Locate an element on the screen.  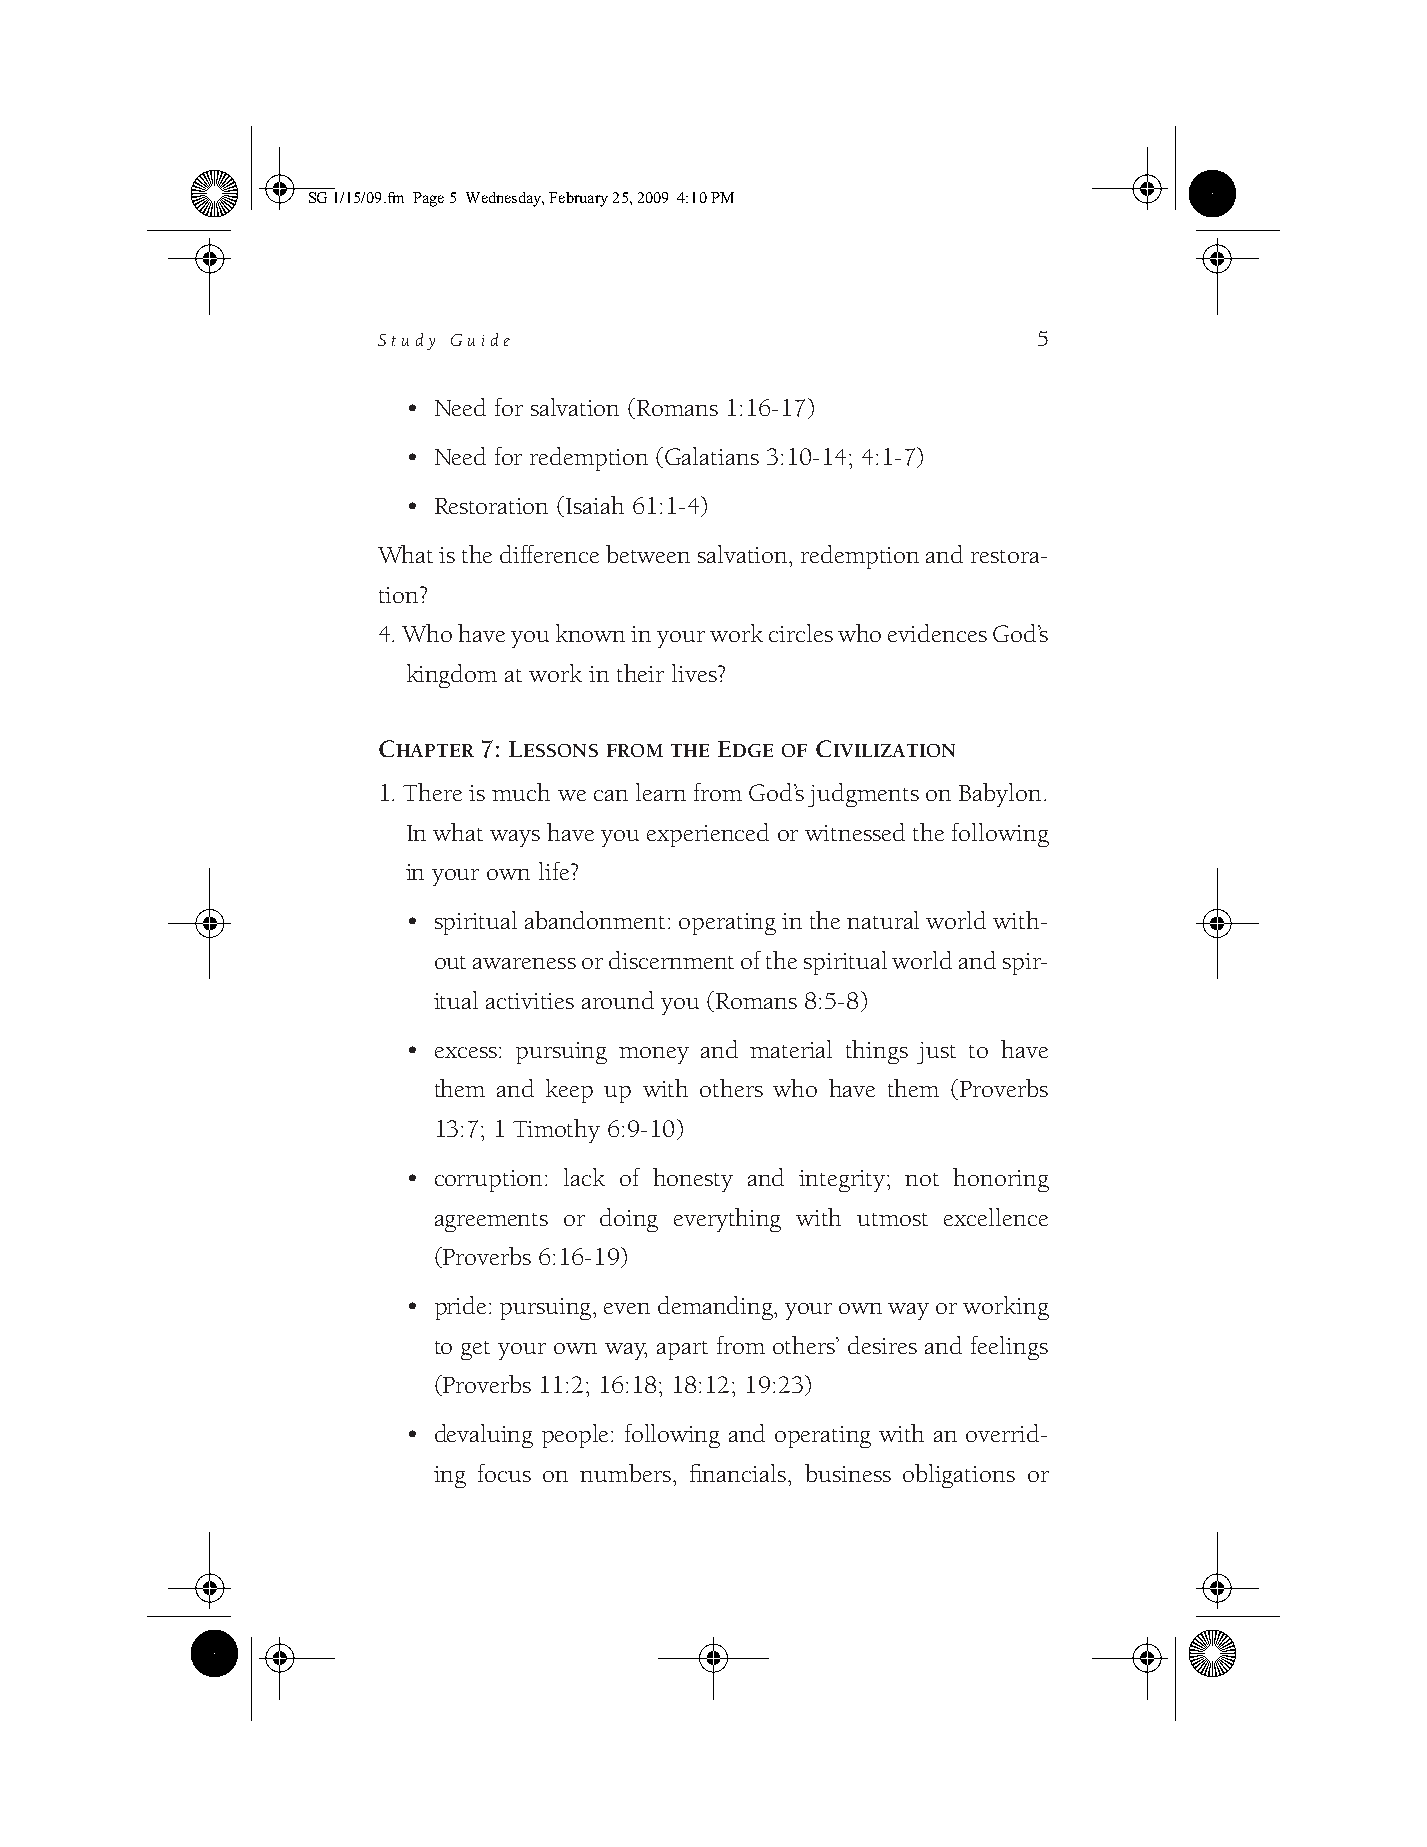
financials is located at coordinates (738, 1473).
